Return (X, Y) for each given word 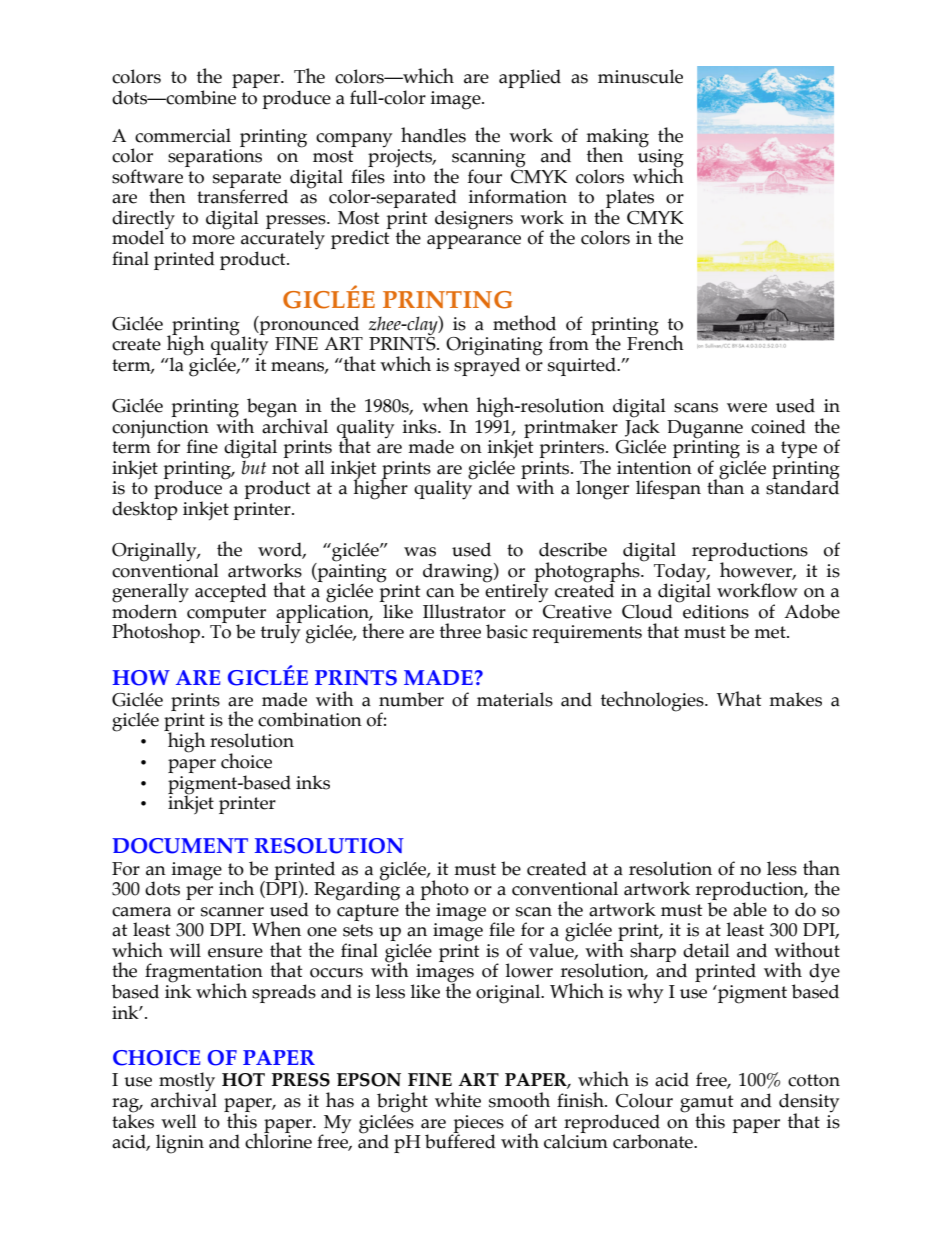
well (179, 1121)
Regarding (357, 890)
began (271, 409)
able (750, 909)
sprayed (487, 366)
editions (716, 611)
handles (433, 135)
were (747, 408)
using (661, 158)
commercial (183, 135)
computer (226, 615)
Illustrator (464, 611)
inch (236, 888)
